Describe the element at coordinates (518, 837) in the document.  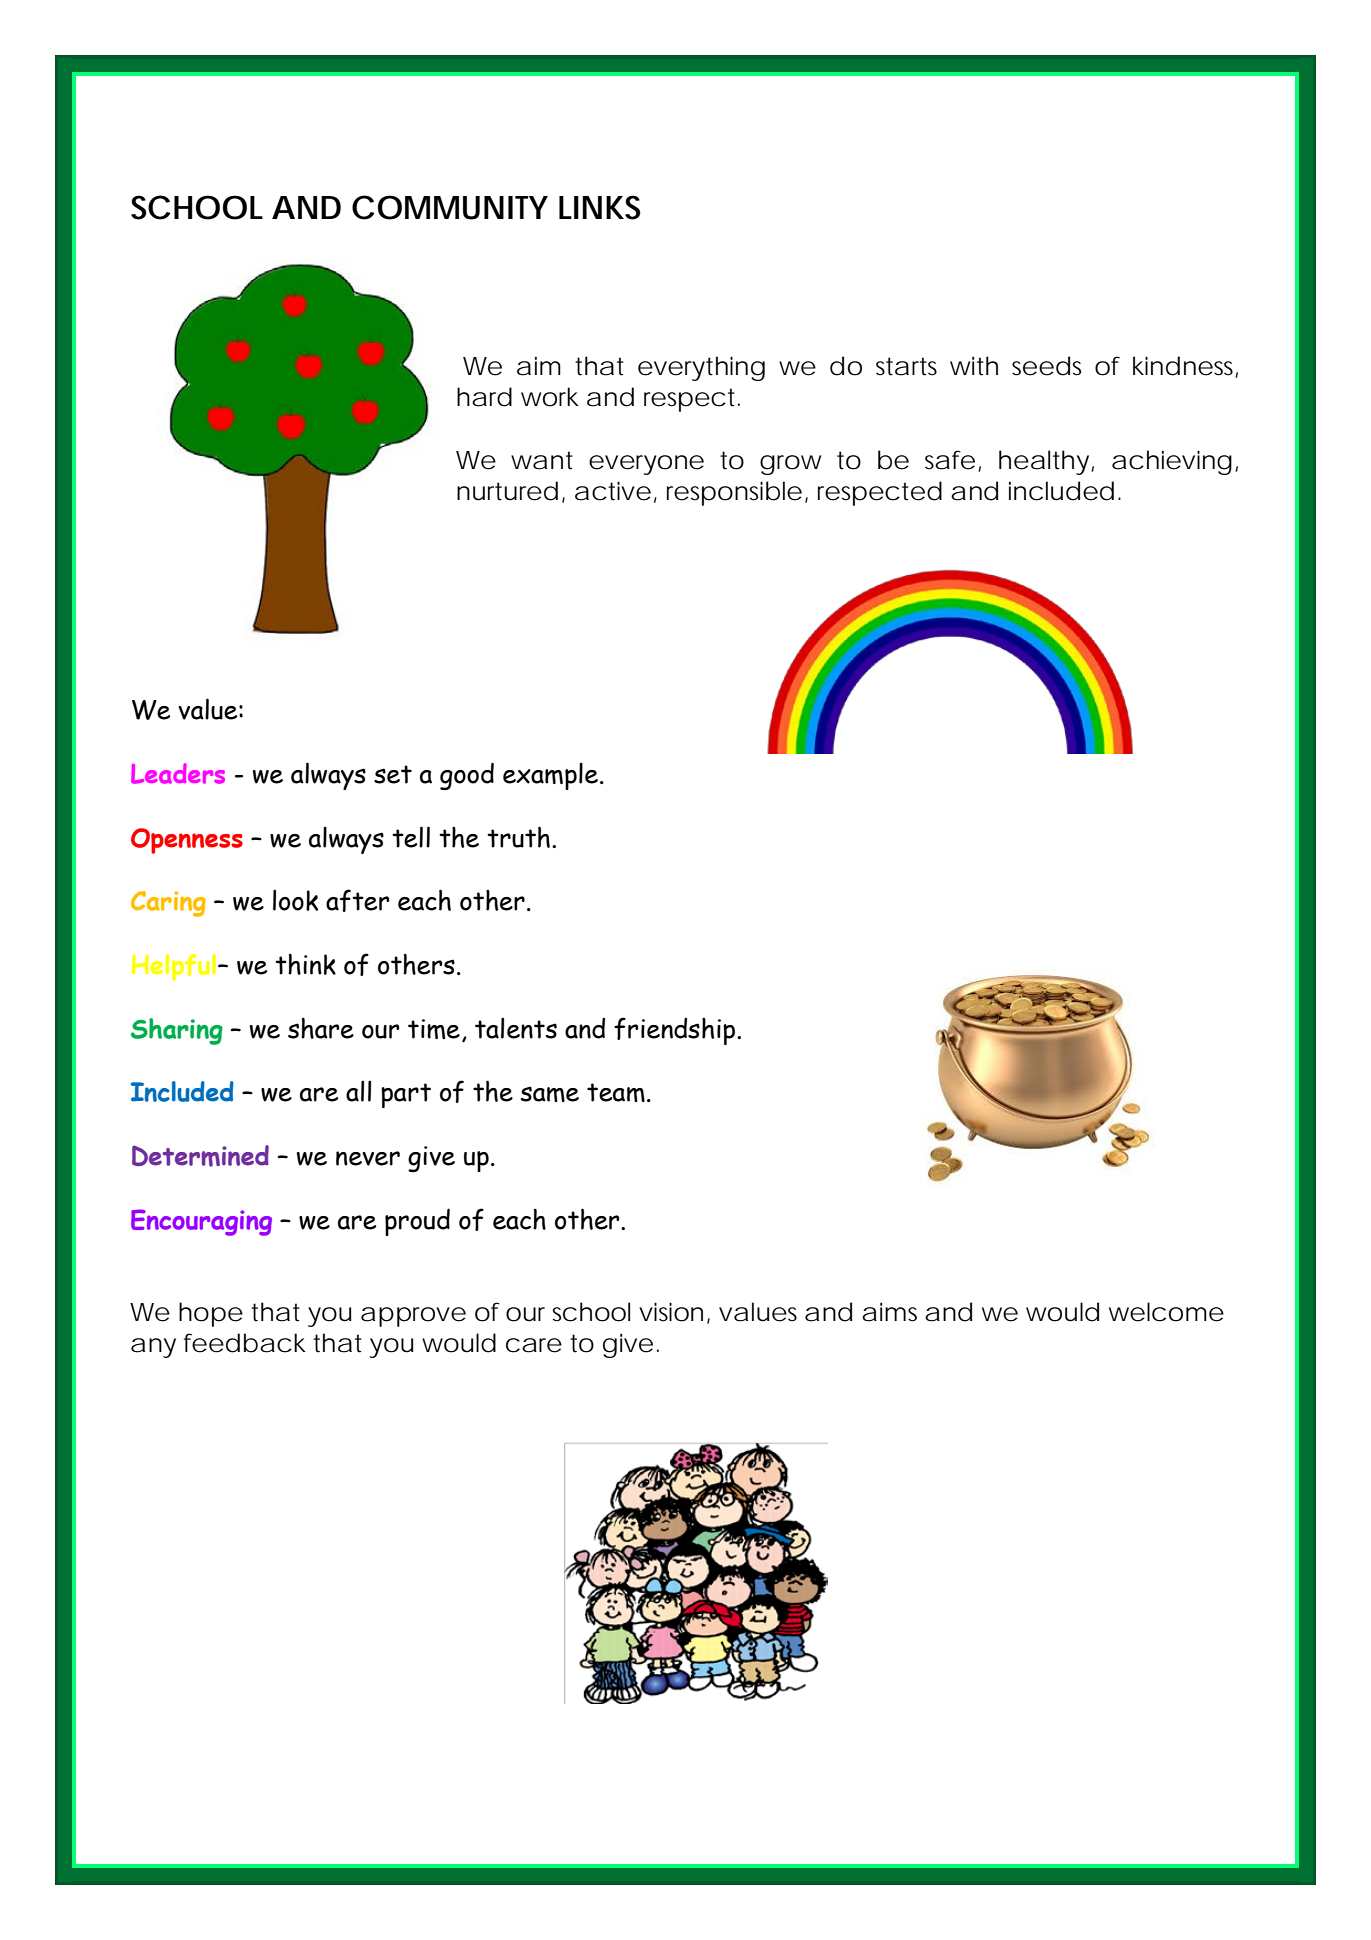
I see `truth` at that location.
